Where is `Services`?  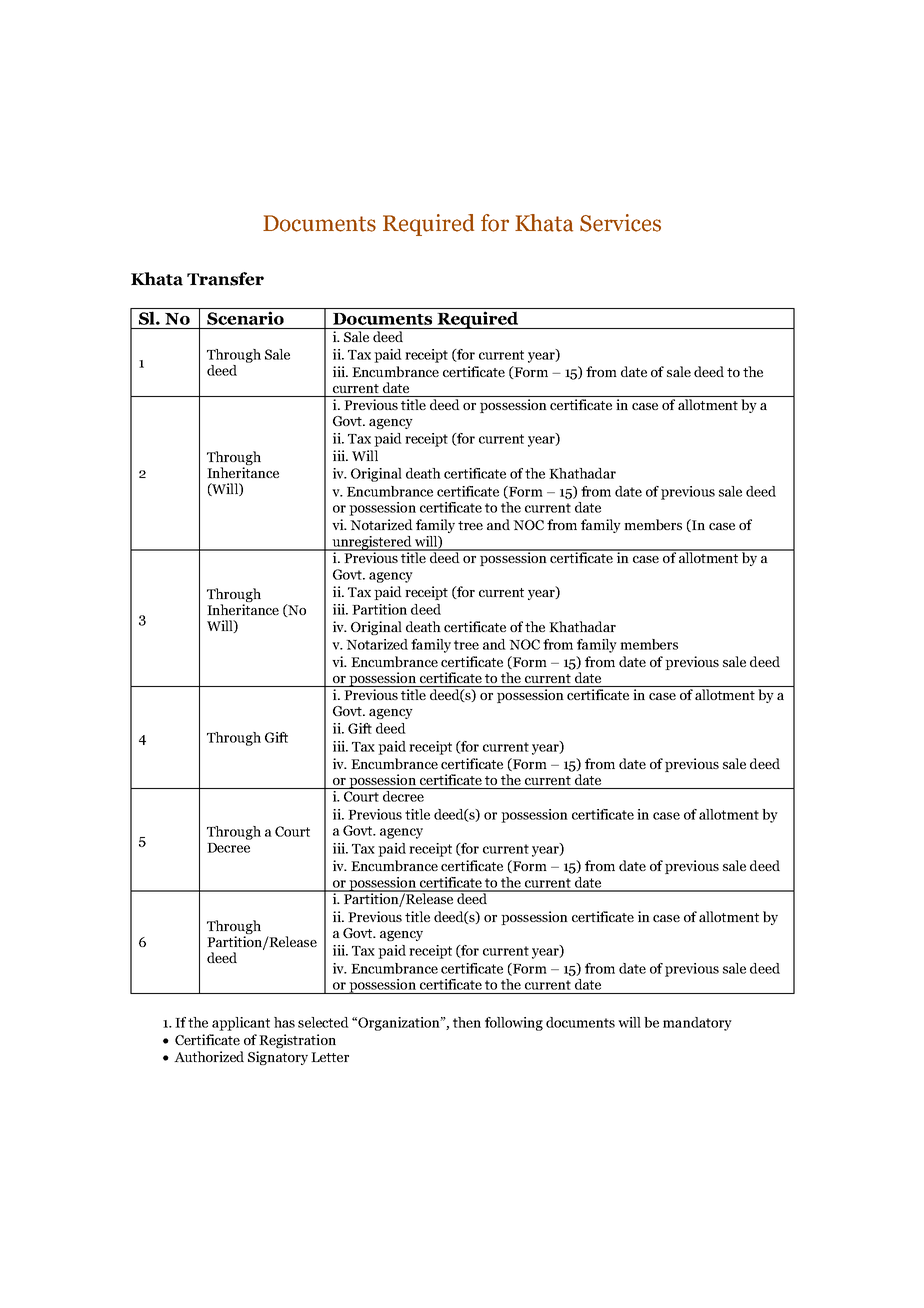 Services is located at coordinates (620, 223).
